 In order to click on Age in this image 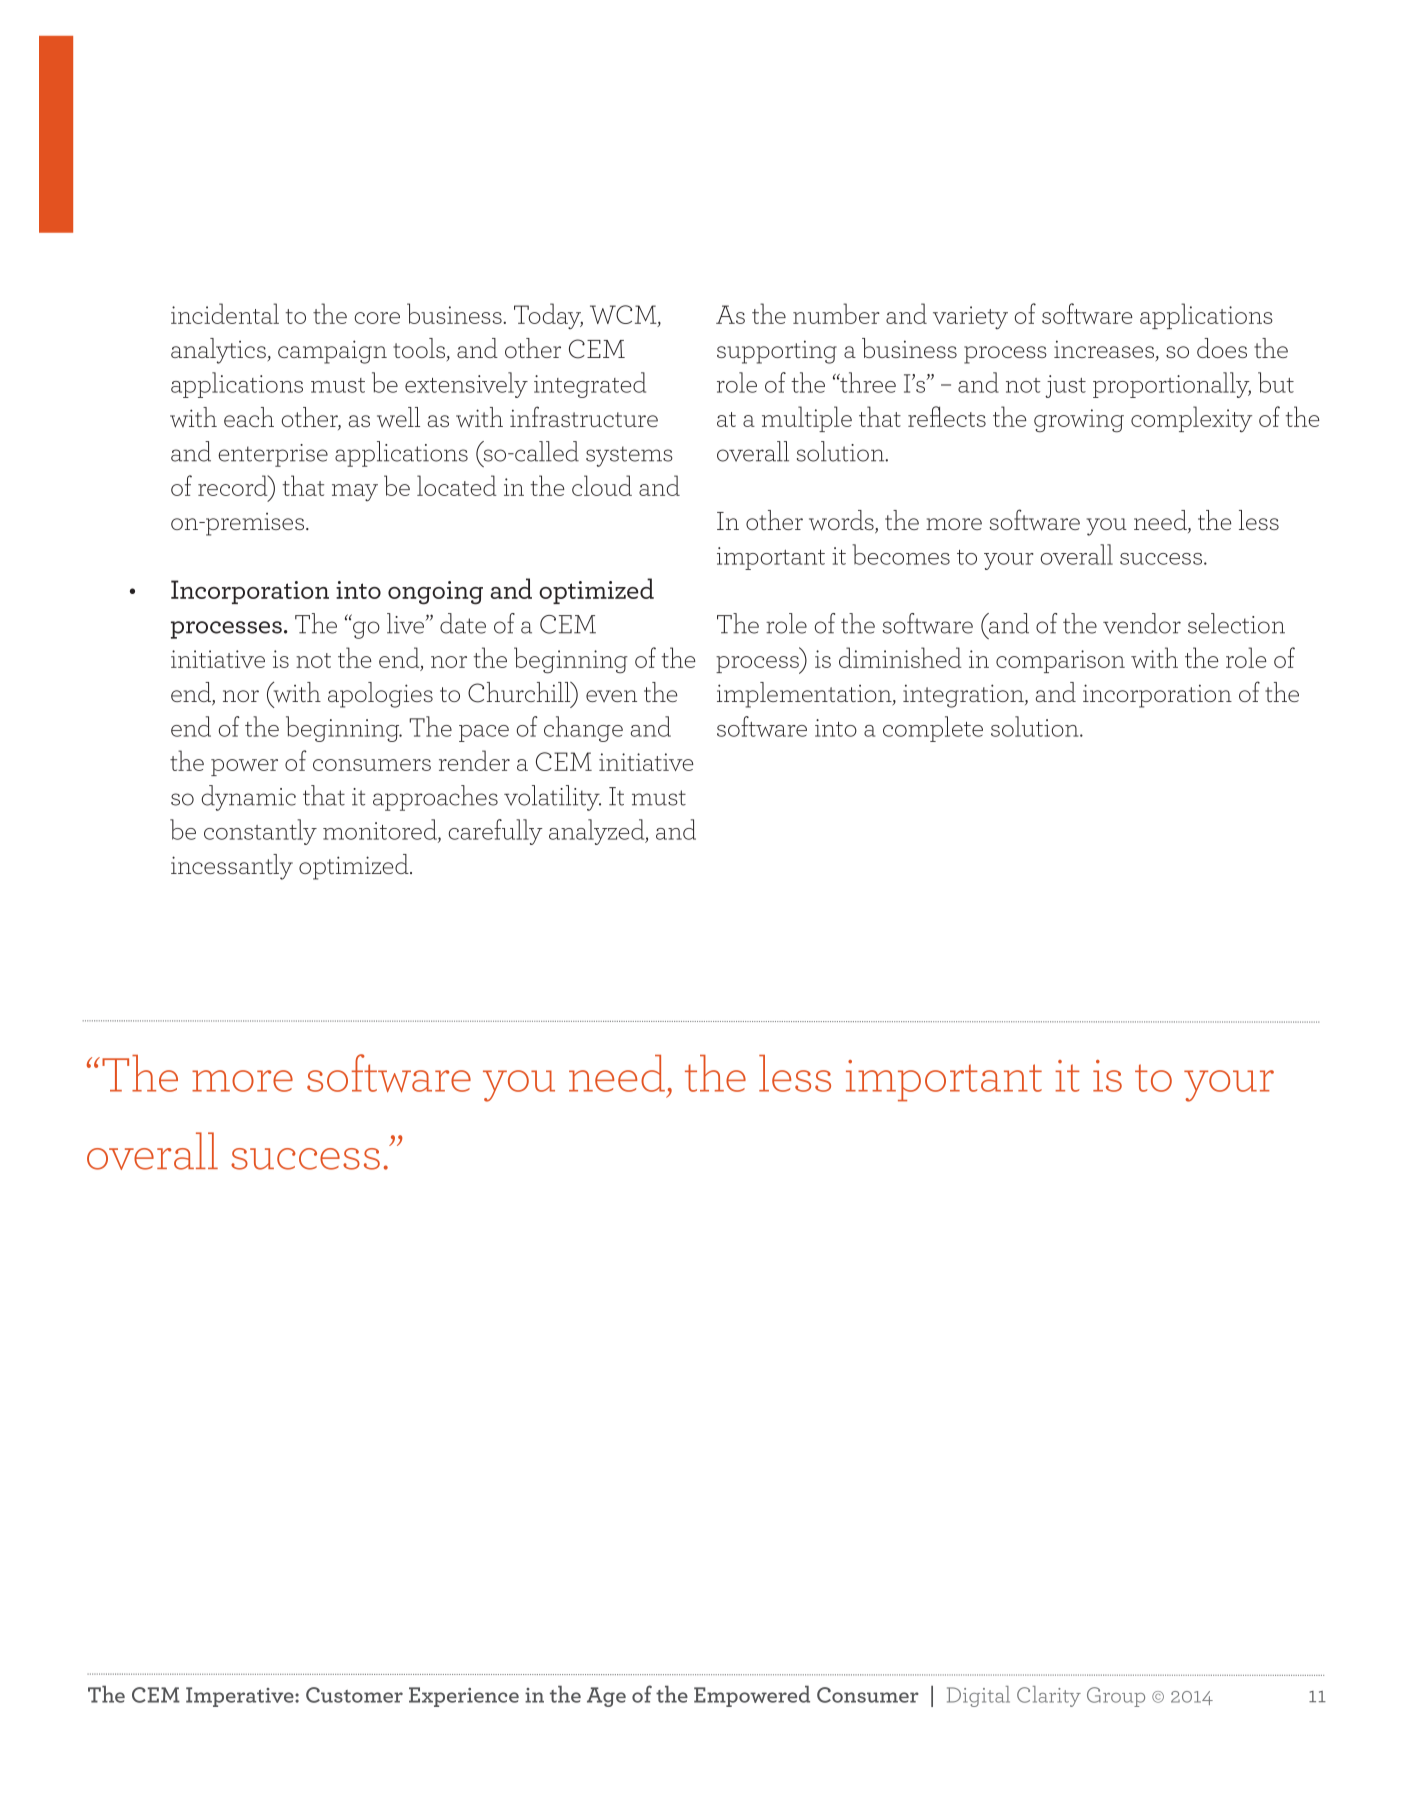, I will do `click(606, 1697)`.
